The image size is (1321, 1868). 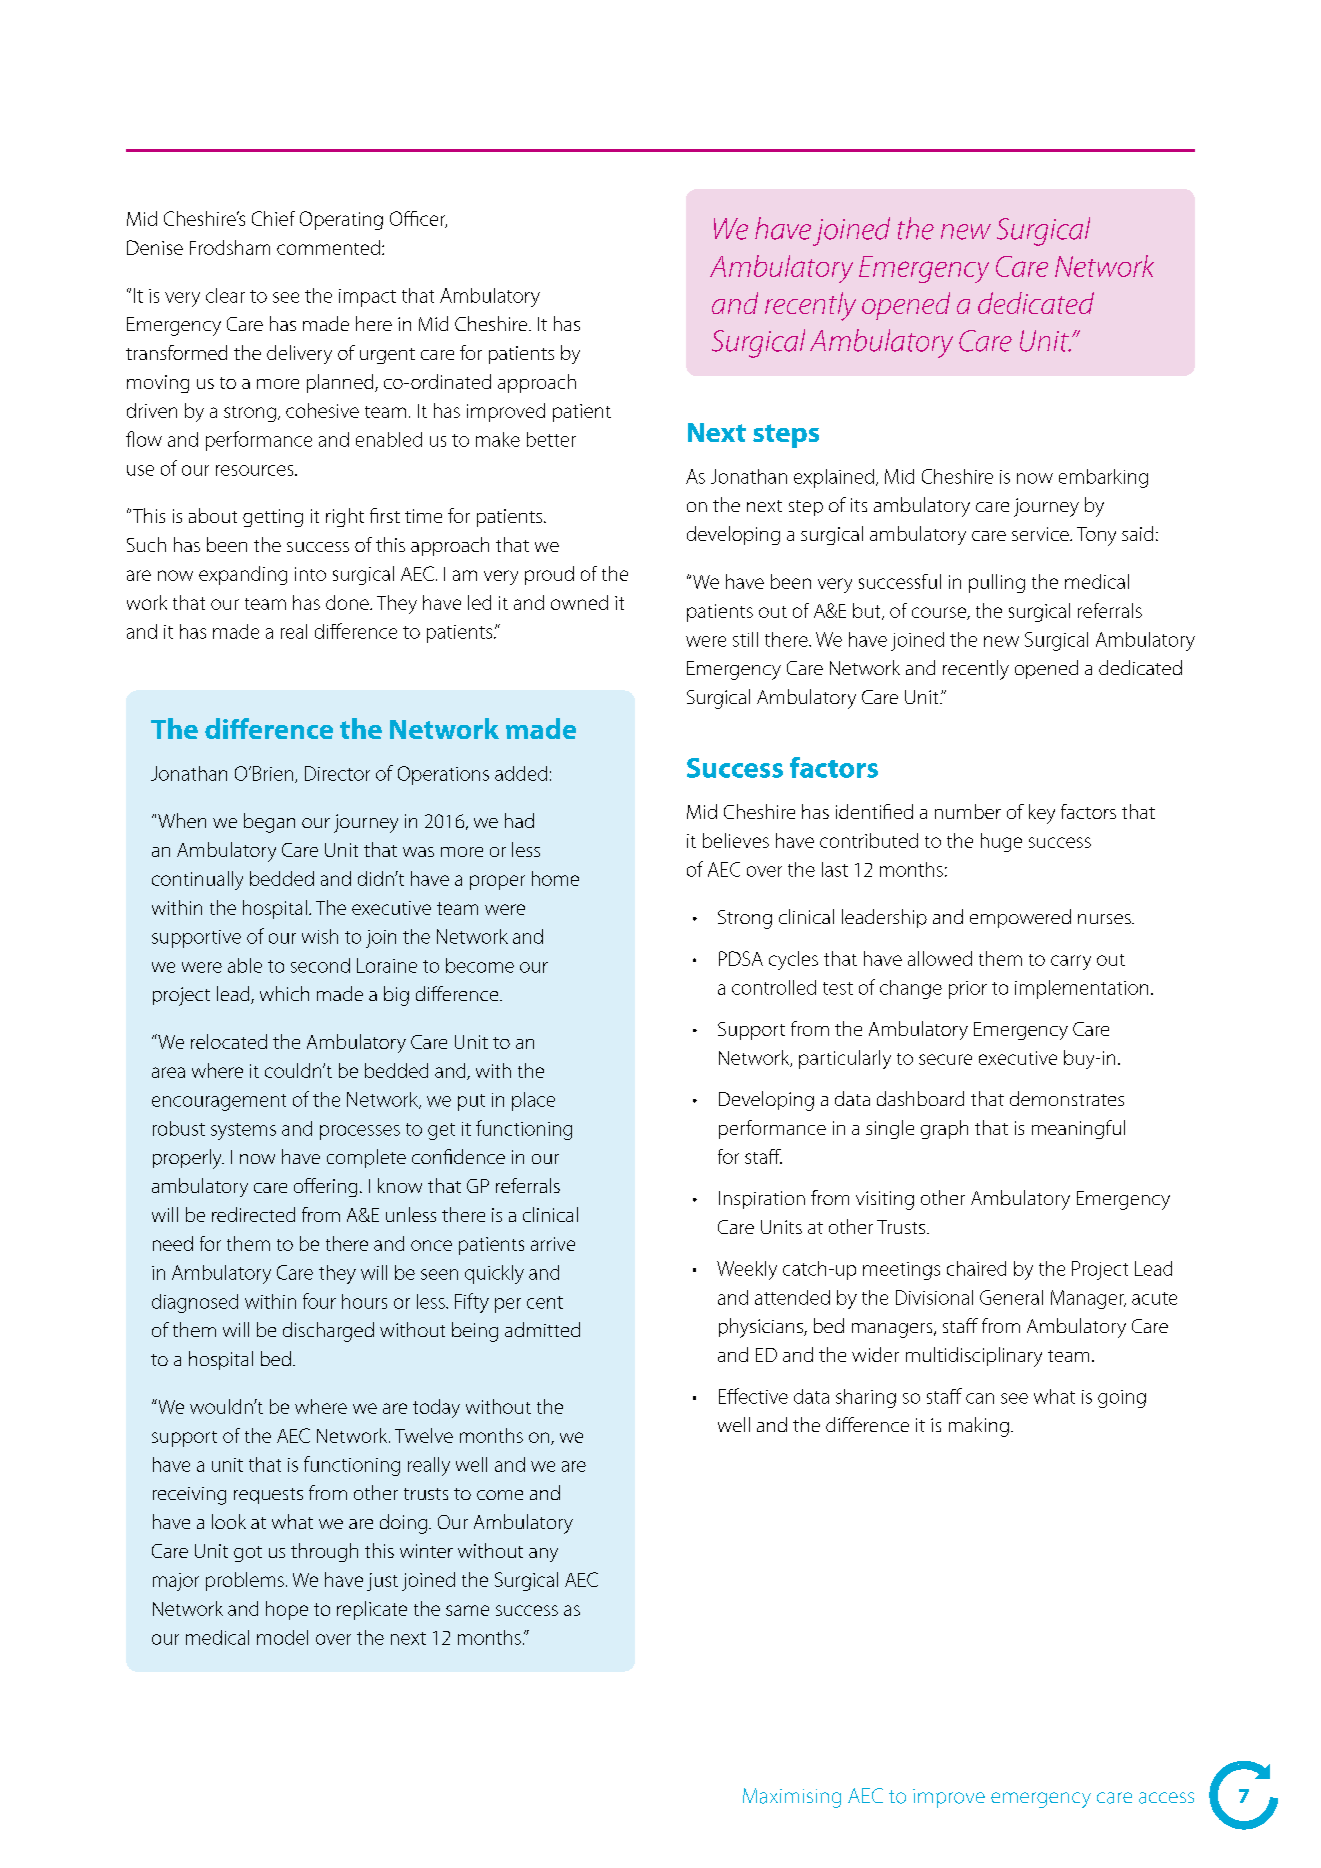 I want to click on model, so click(x=282, y=1637).
